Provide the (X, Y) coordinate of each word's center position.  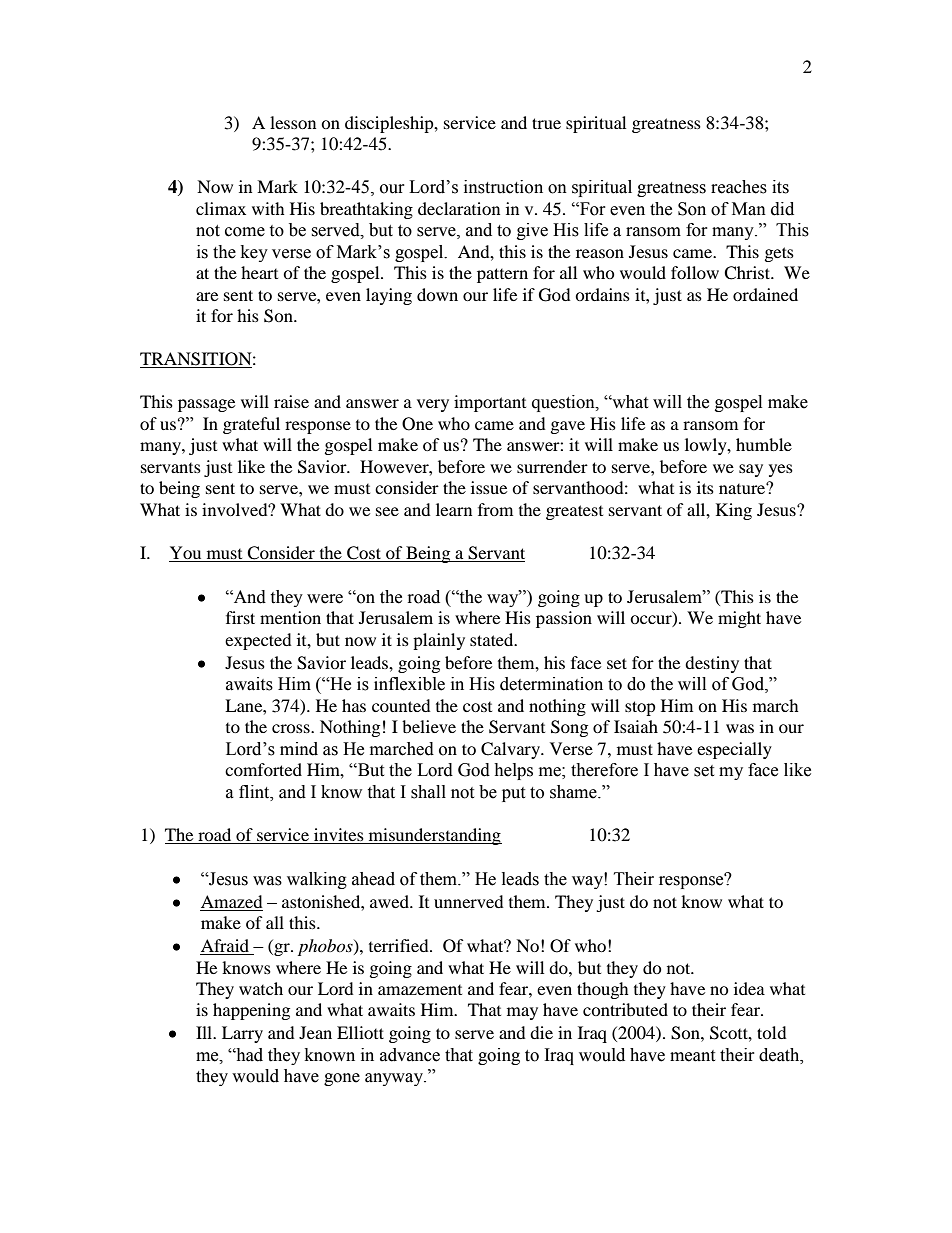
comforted (263, 769)
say (751, 470)
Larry (242, 1034)
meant (692, 1056)
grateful (251, 425)
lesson (293, 122)
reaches (739, 187)
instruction (503, 187)
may (522, 1013)
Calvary (511, 750)
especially (734, 750)
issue (489, 487)
